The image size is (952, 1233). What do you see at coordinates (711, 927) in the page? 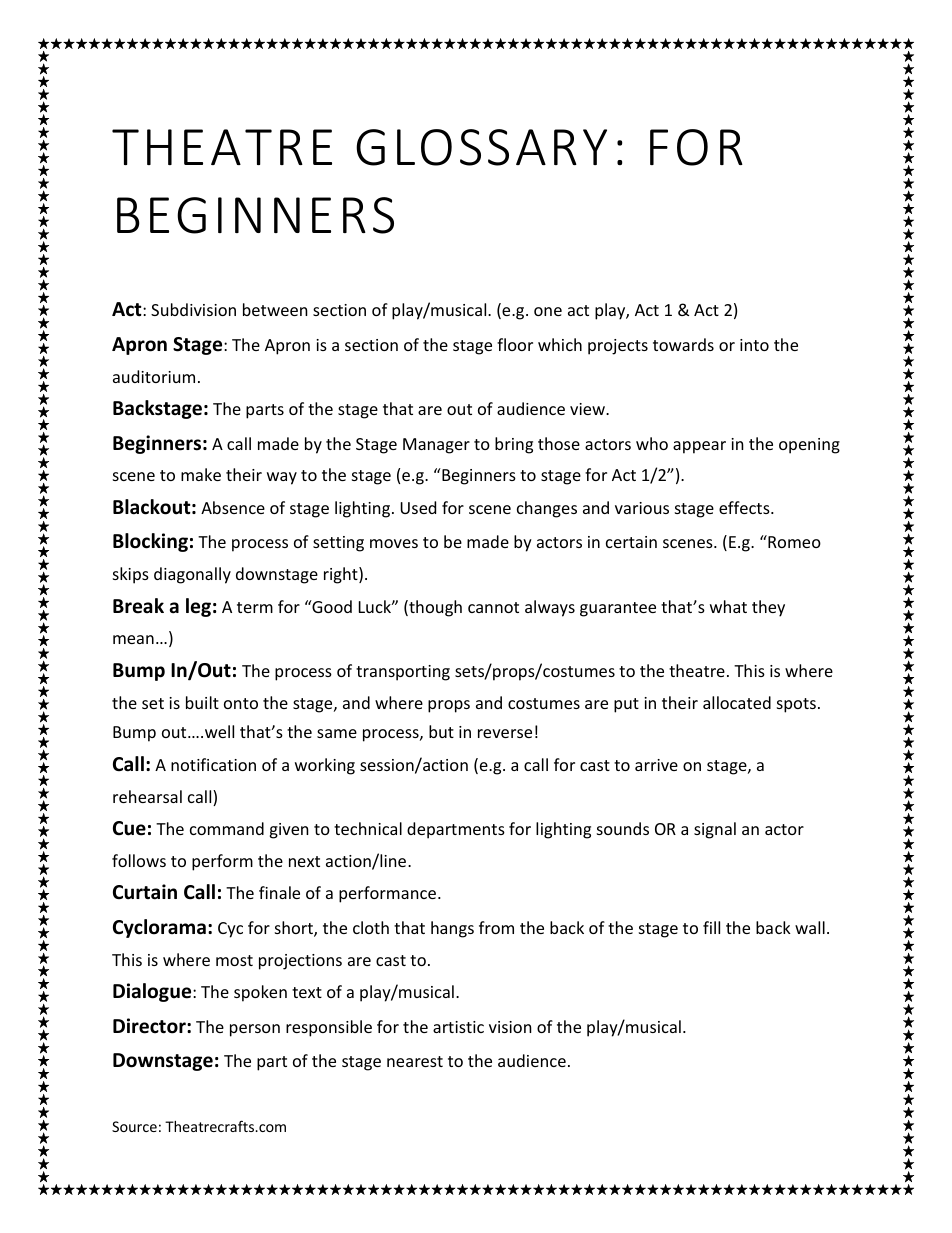
I see `fill` at bounding box center [711, 927].
